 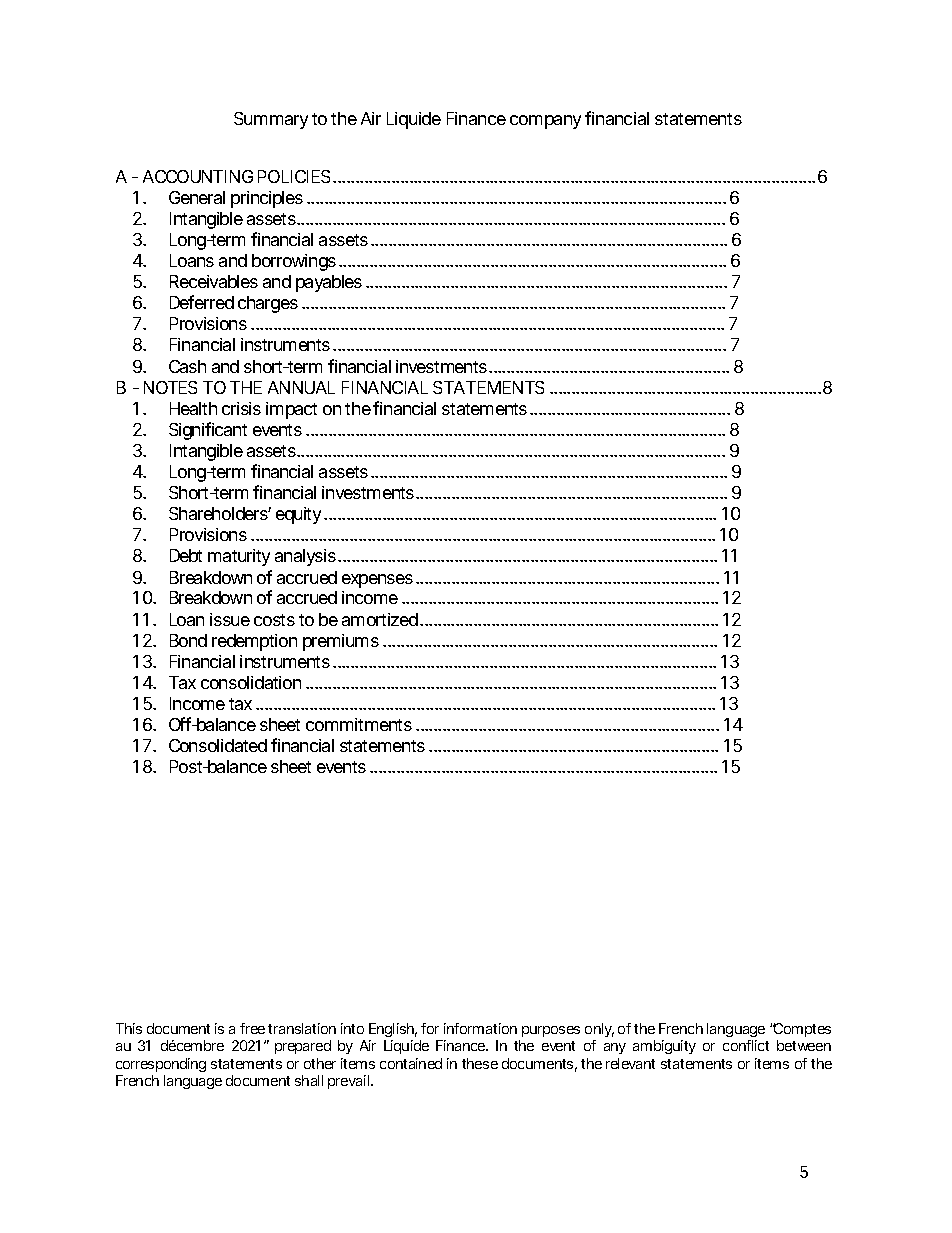 What do you see at coordinates (291, 410) in the document?
I see `impact` at bounding box center [291, 410].
